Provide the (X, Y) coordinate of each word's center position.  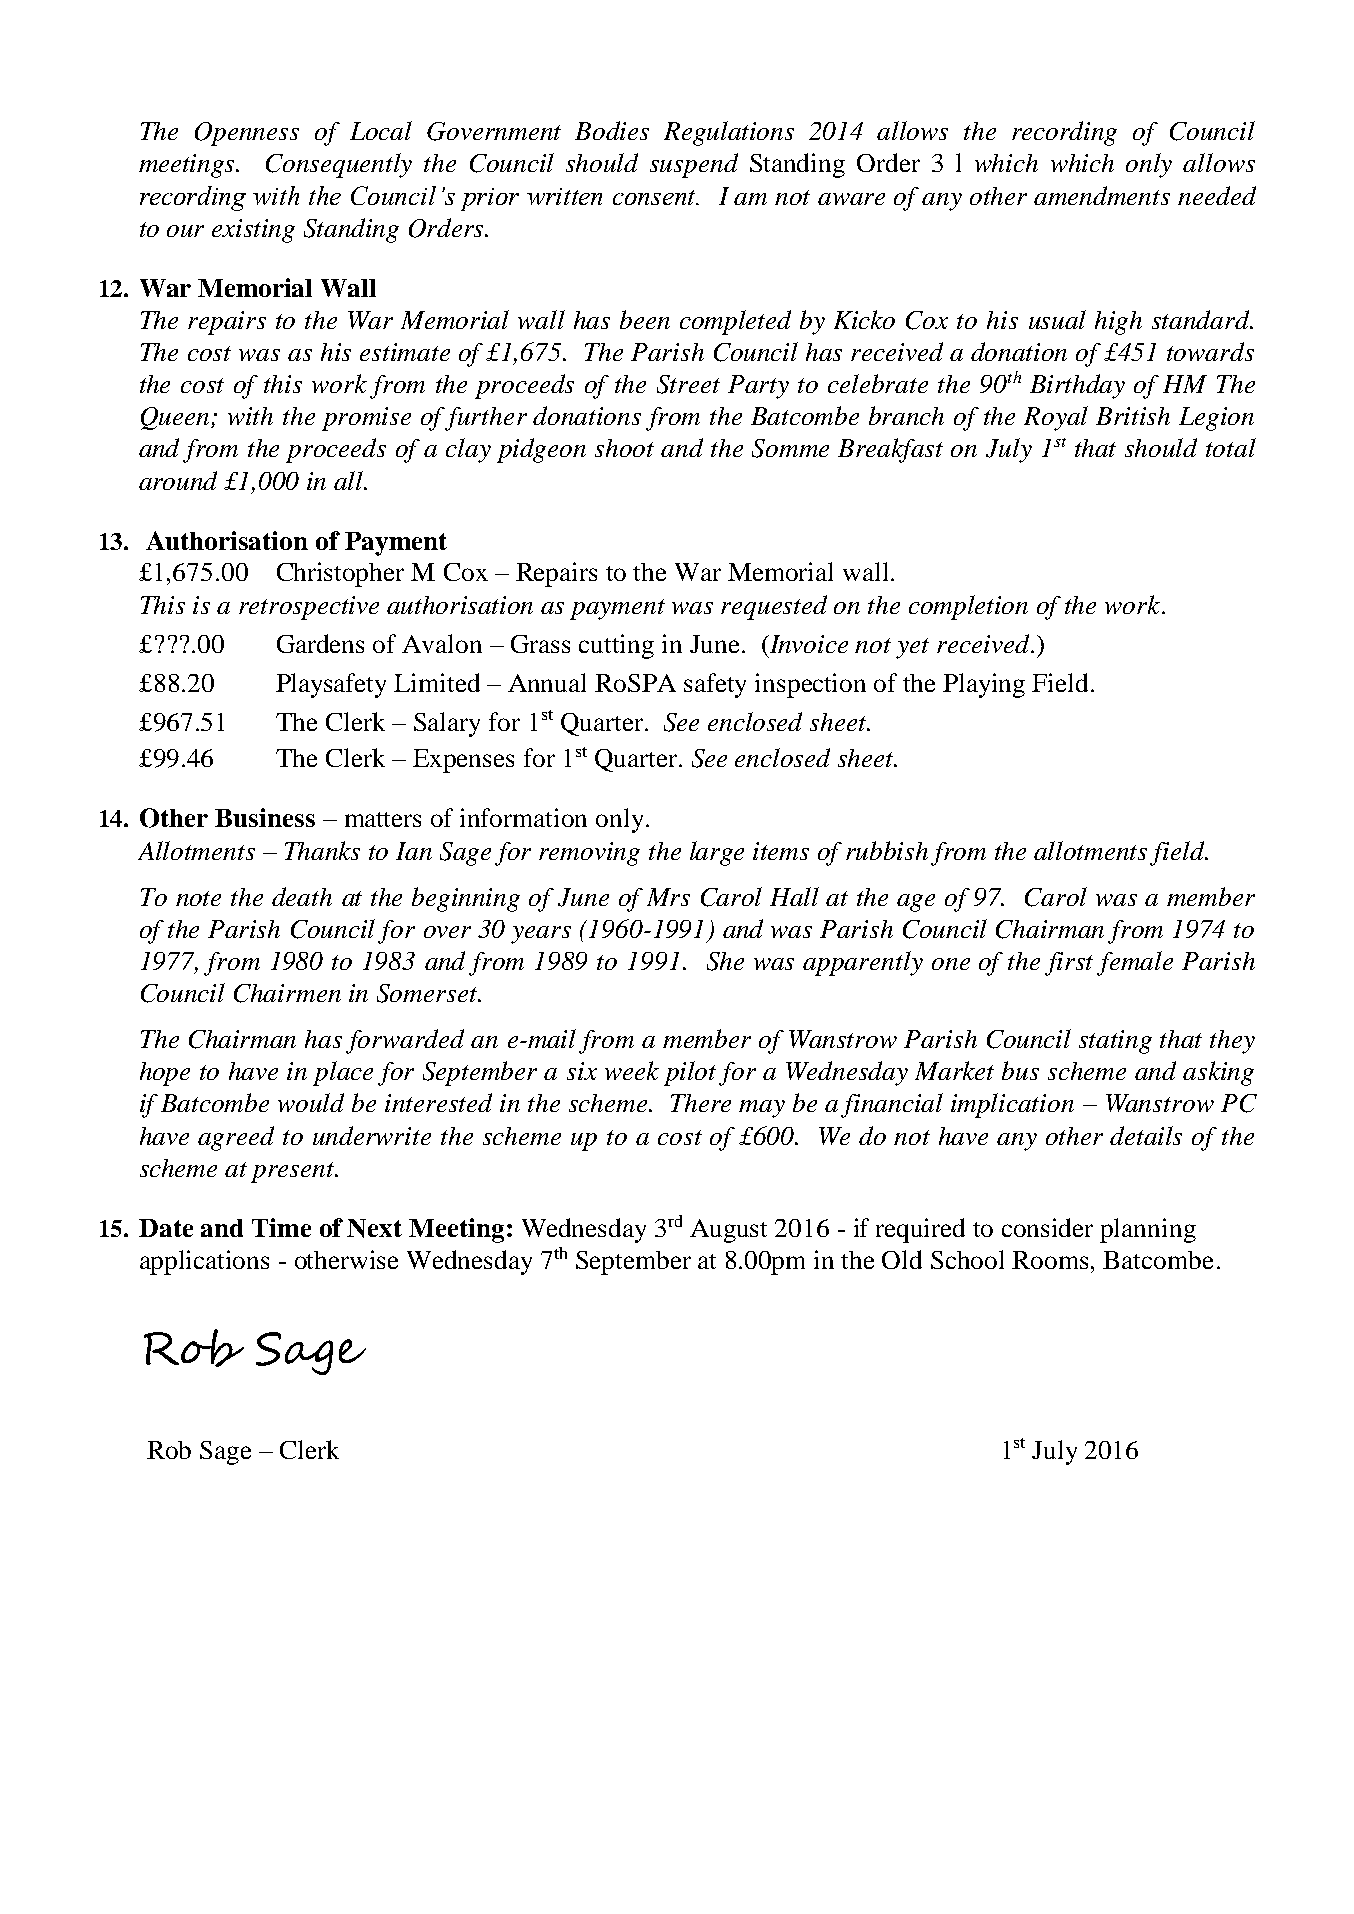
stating (1115, 1042)
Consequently (339, 165)
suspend (694, 165)
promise (366, 419)
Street (688, 384)
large (717, 853)
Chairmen (287, 993)
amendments (1102, 195)
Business (265, 817)
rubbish (887, 850)
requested (774, 607)
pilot (690, 1073)
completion (968, 607)
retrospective (309, 608)
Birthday (1077, 386)
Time (281, 1227)
